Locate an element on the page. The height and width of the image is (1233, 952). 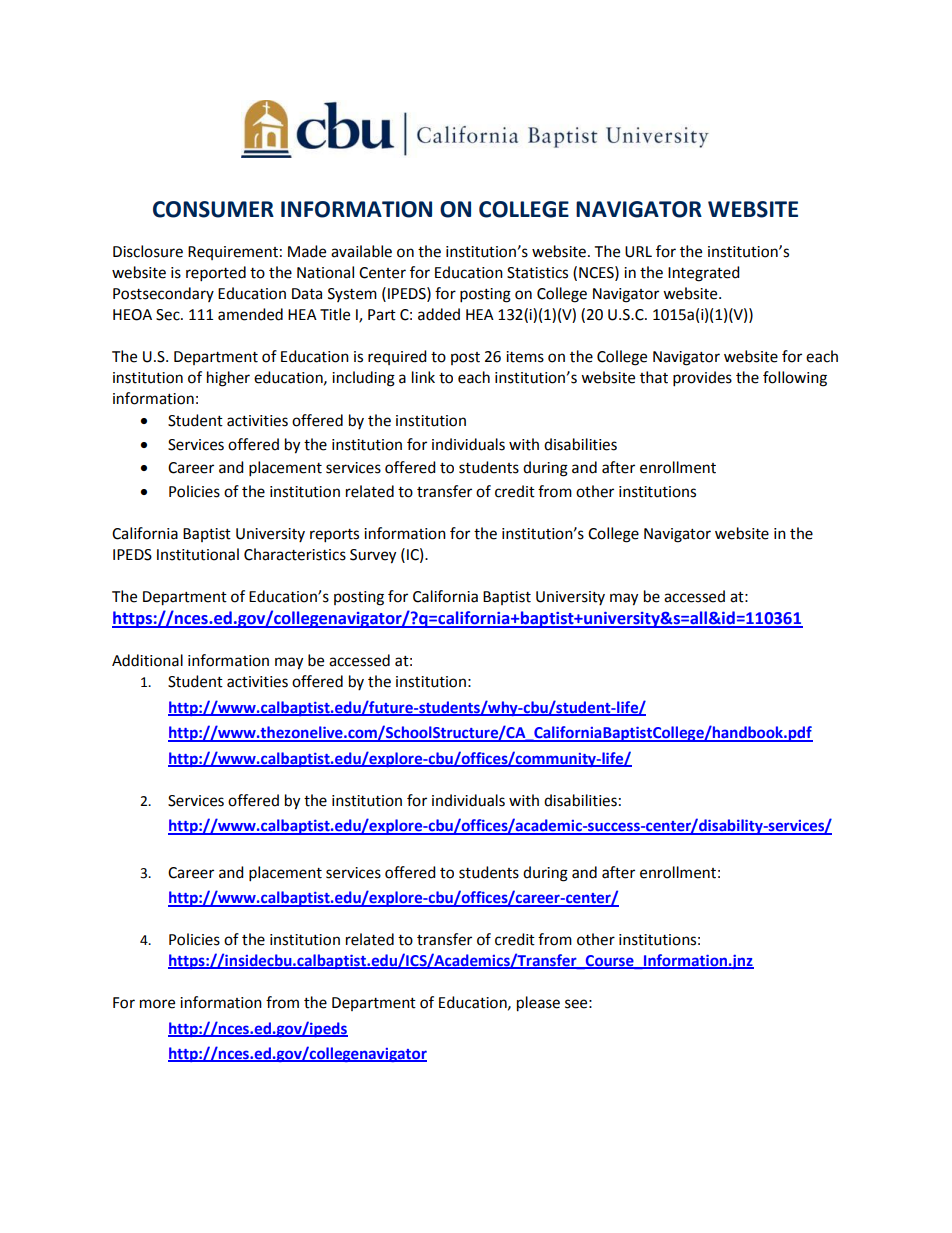
Characteristics is located at coordinates (295, 554).
